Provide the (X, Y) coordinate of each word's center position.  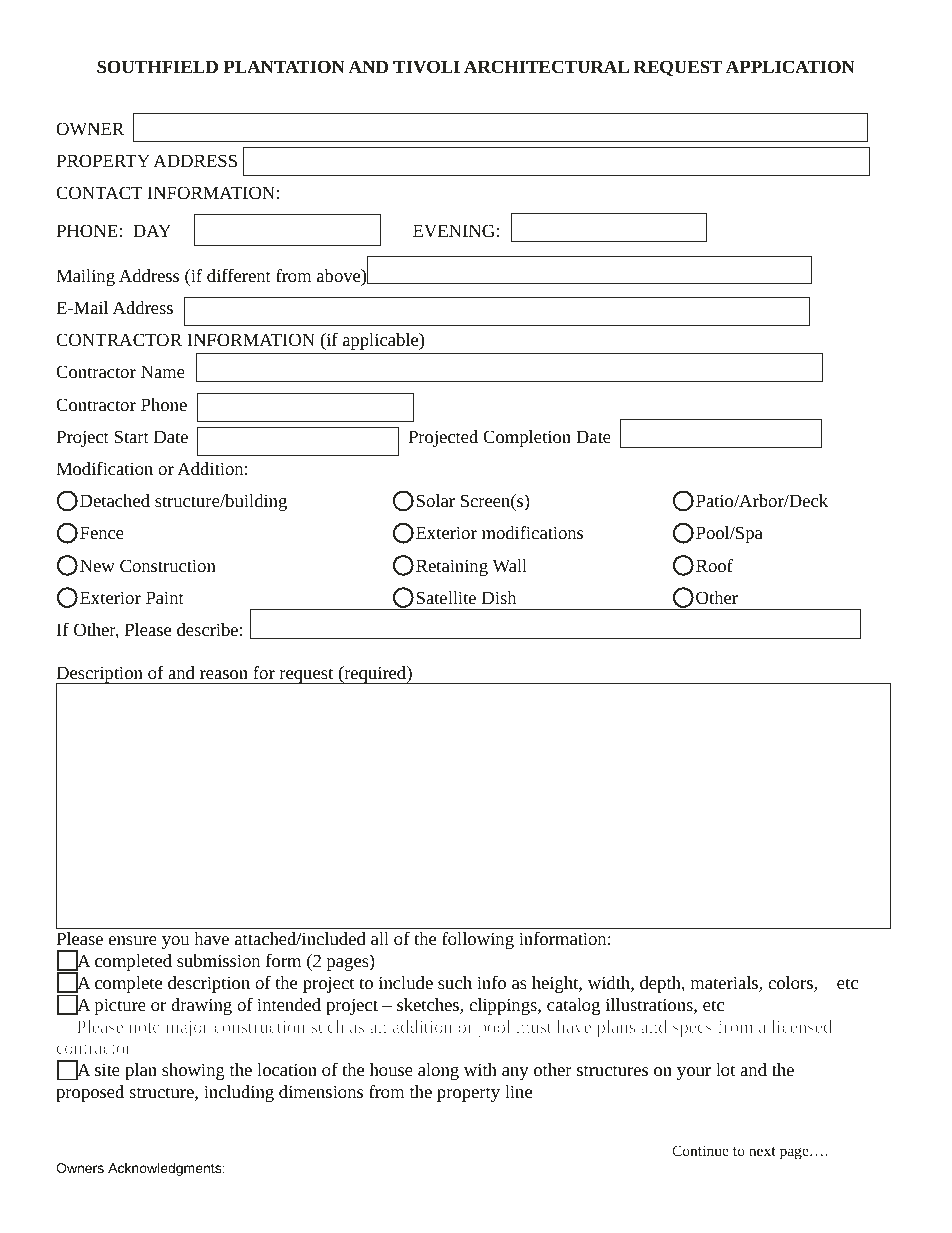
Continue (700, 1150)
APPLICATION (790, 66)
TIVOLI (426, 67)
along (438, 1071)
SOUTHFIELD (157, 66)
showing (193, 1071)
